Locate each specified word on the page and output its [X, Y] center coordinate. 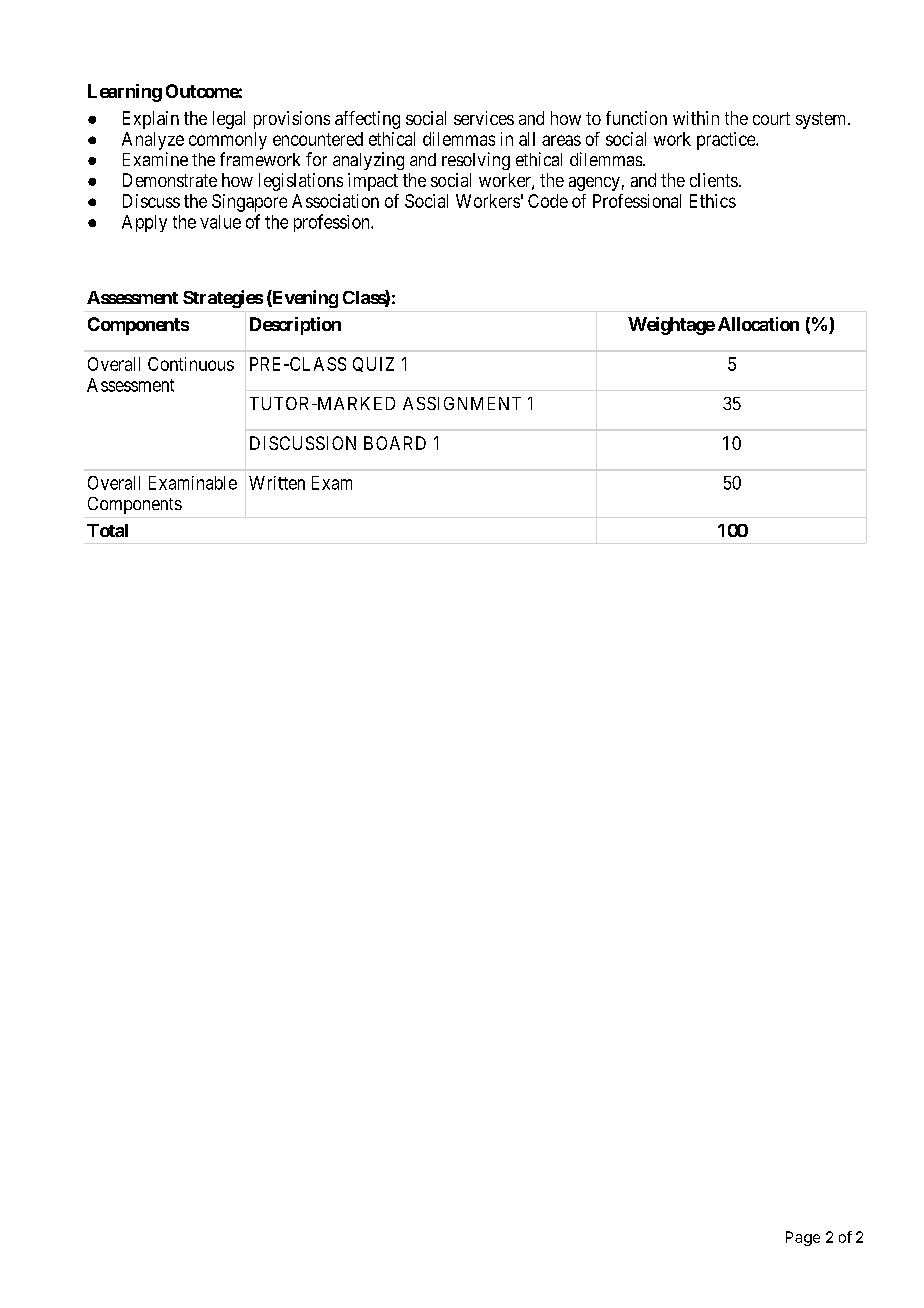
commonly [228, 141]
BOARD [395, 443]
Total [107, 530]
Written [277, 483]
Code [548, 201]
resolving [476, 161]
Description [295, 326]
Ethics [713, 201]
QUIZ [373, 364]
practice [727, 141]
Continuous [191, 364]
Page [803, 1238]
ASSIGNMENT [462, 403]
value [220, 222]
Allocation [758, 324]
